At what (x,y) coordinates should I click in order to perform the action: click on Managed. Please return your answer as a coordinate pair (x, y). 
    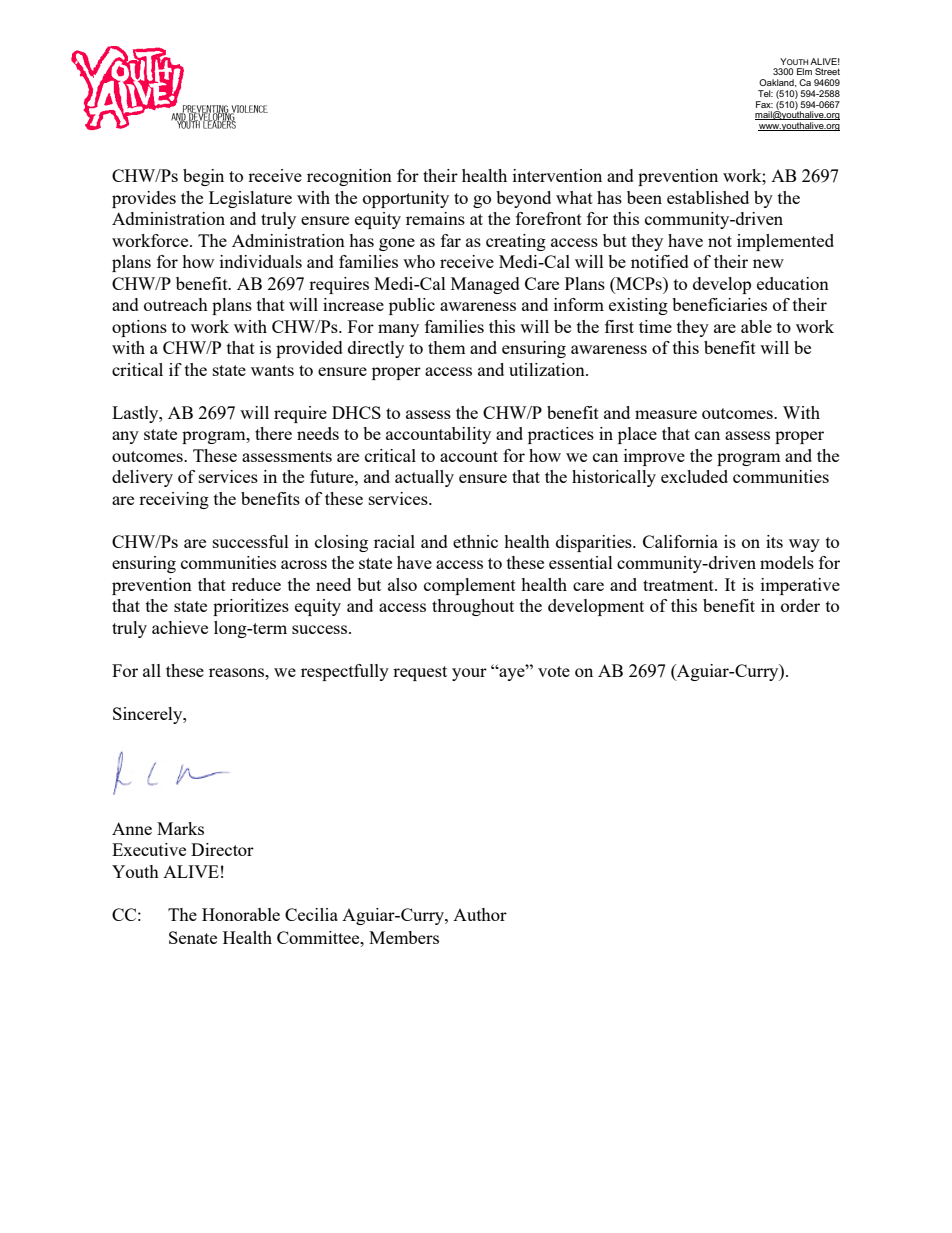
    Looking at the image, I should click on (485, 285).
